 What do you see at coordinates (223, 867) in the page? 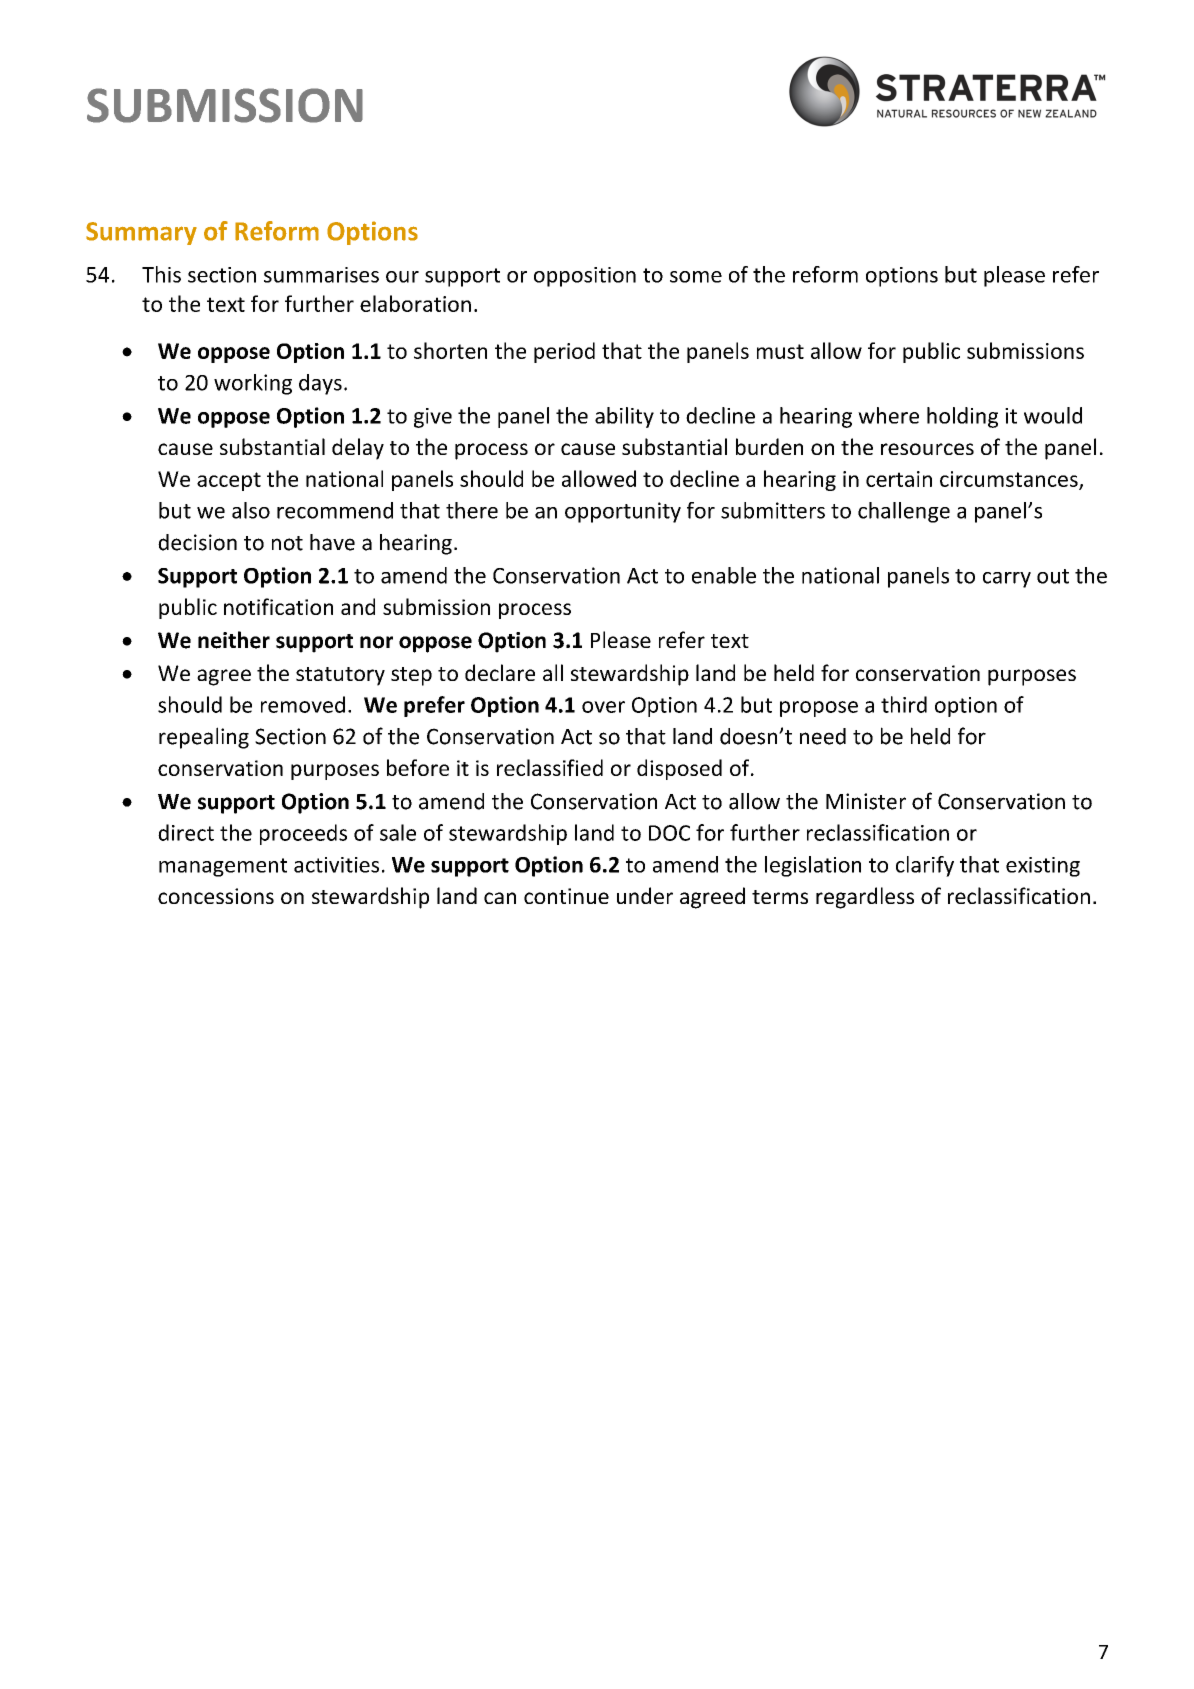
I see `management` at bounding box center [223, 867].
